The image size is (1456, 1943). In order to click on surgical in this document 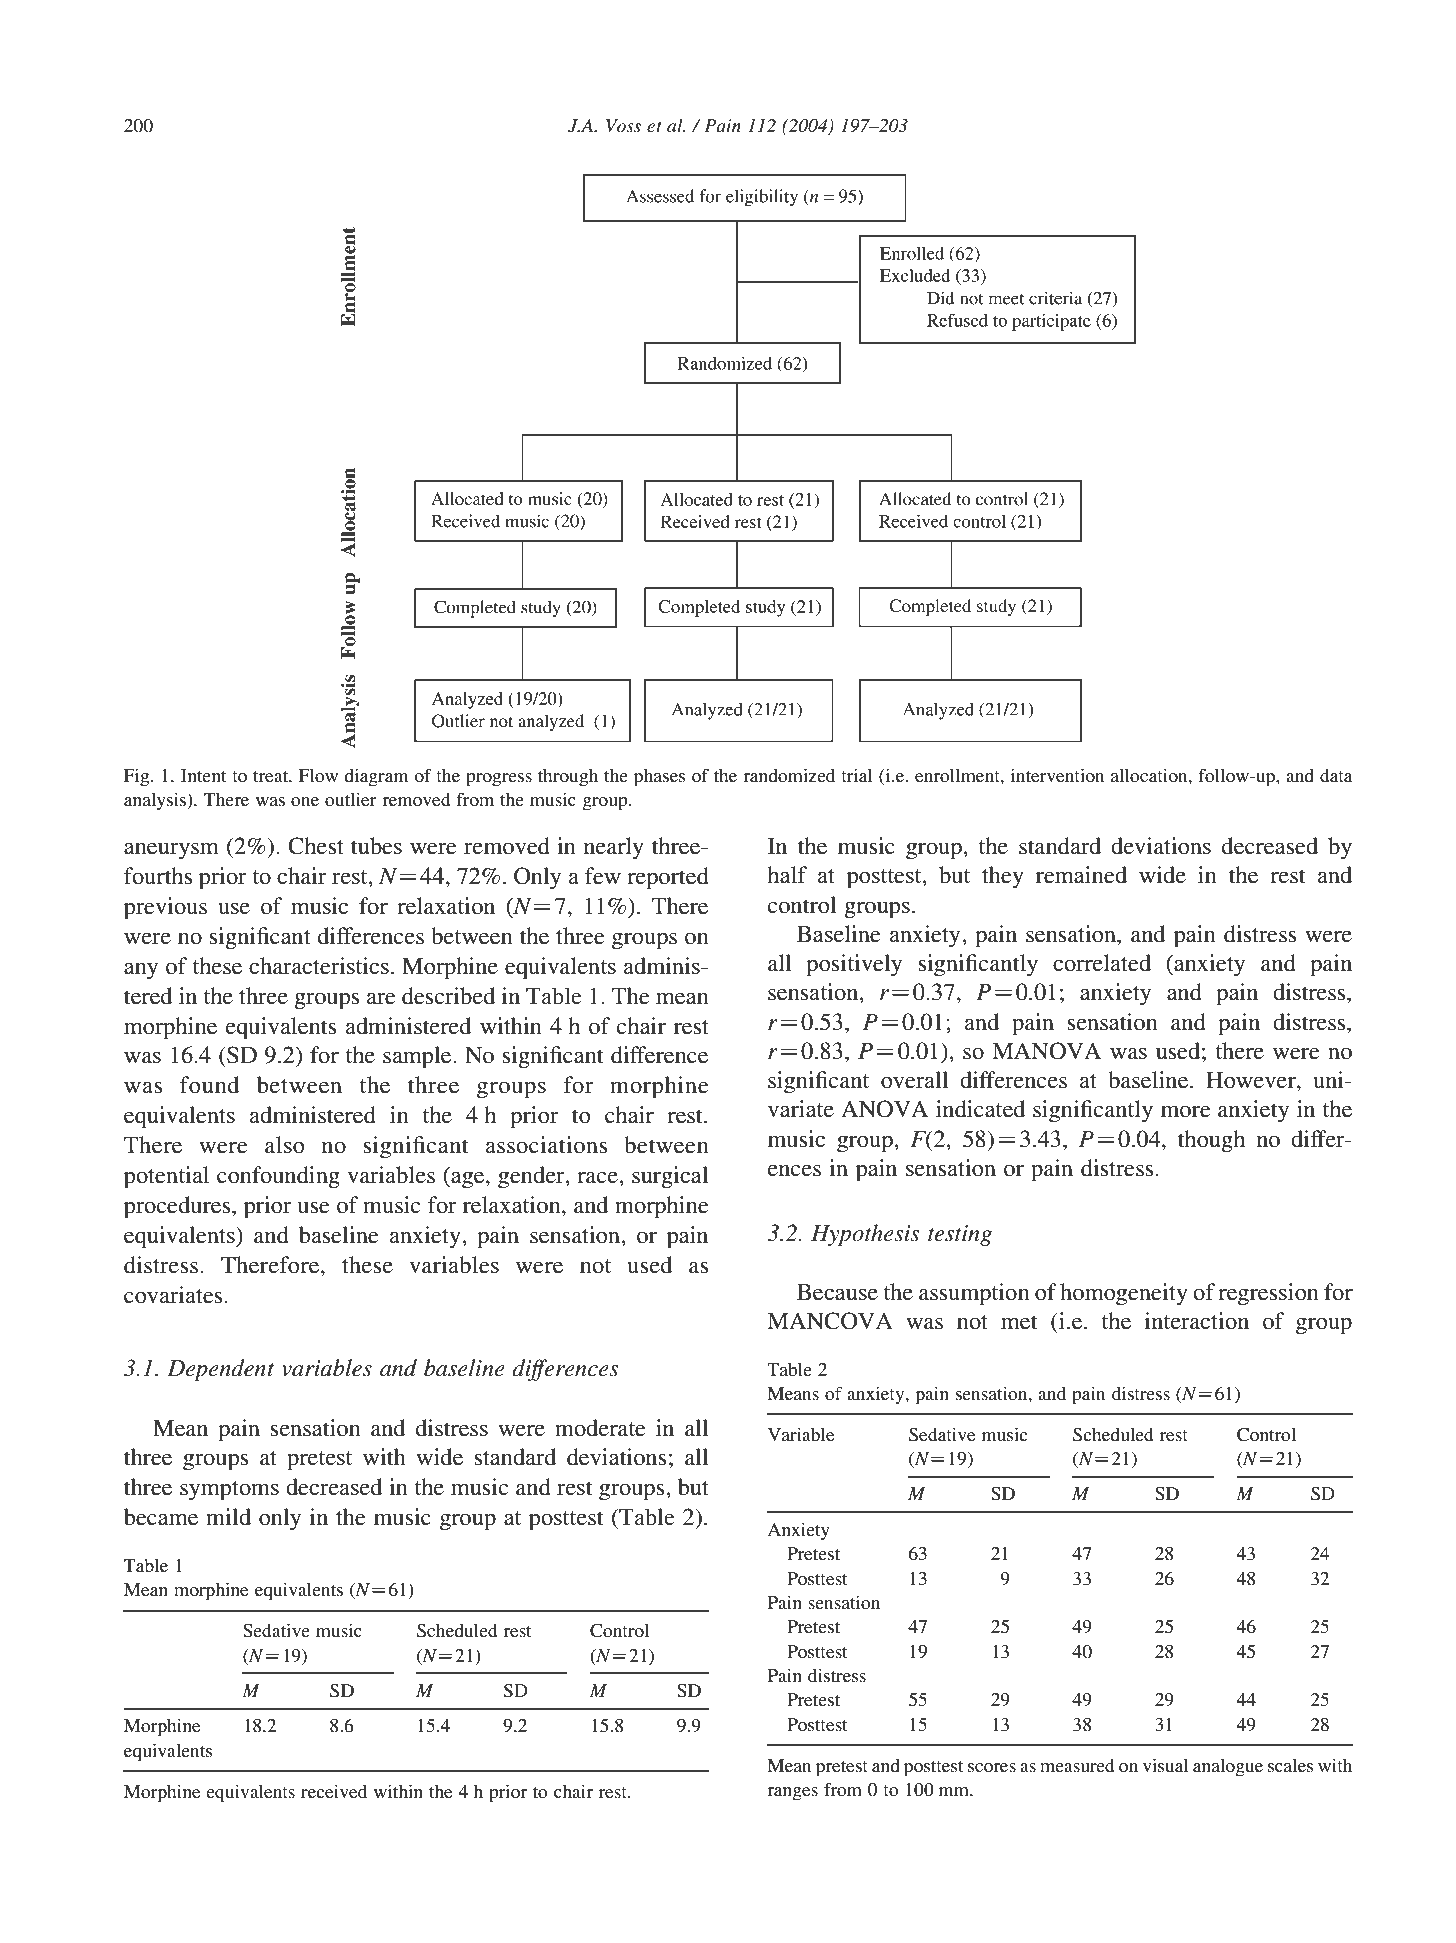, I will do `click(670, 1177)`.
